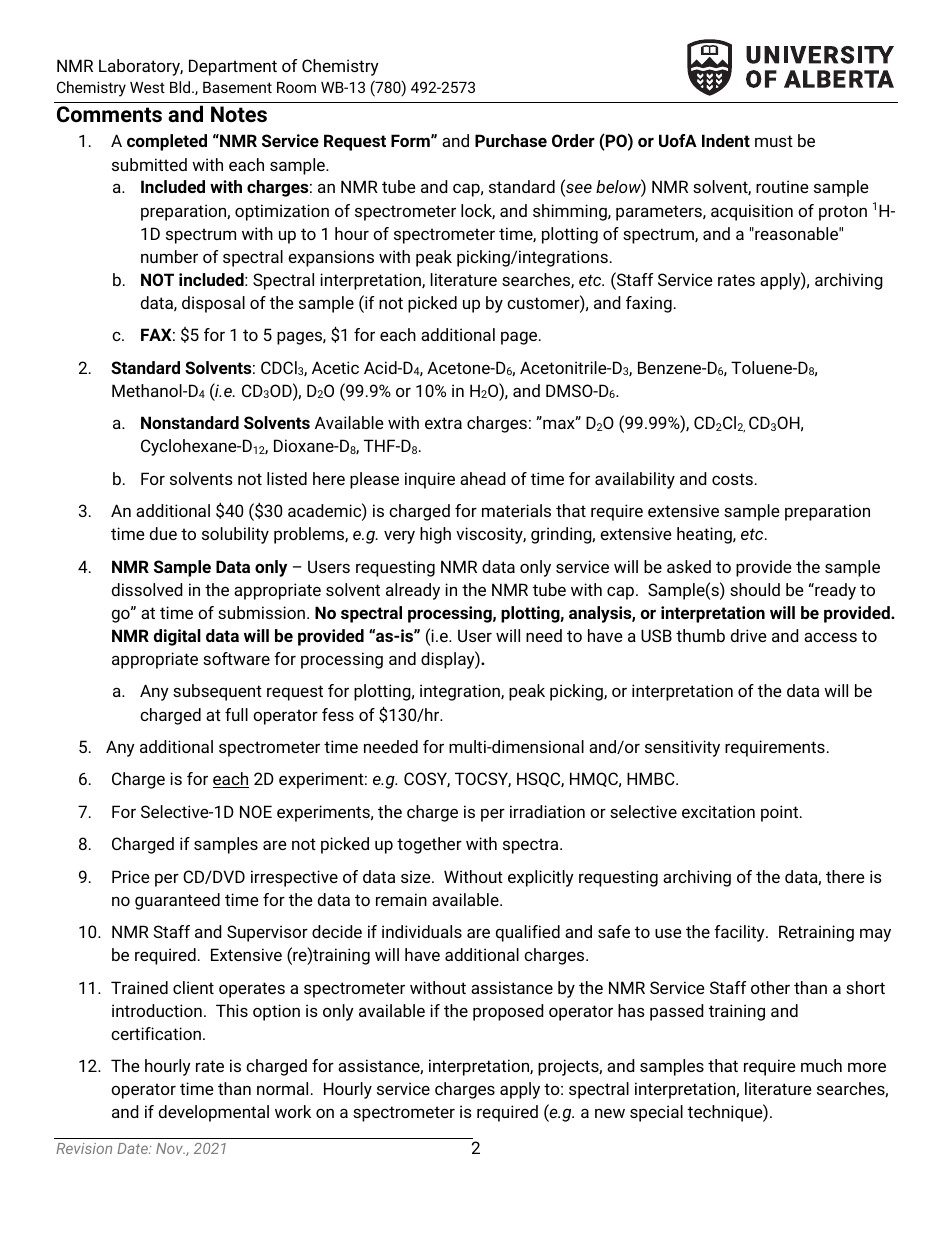 The image size is (952, 1233). I want to click on much, so click(821, 1065).
